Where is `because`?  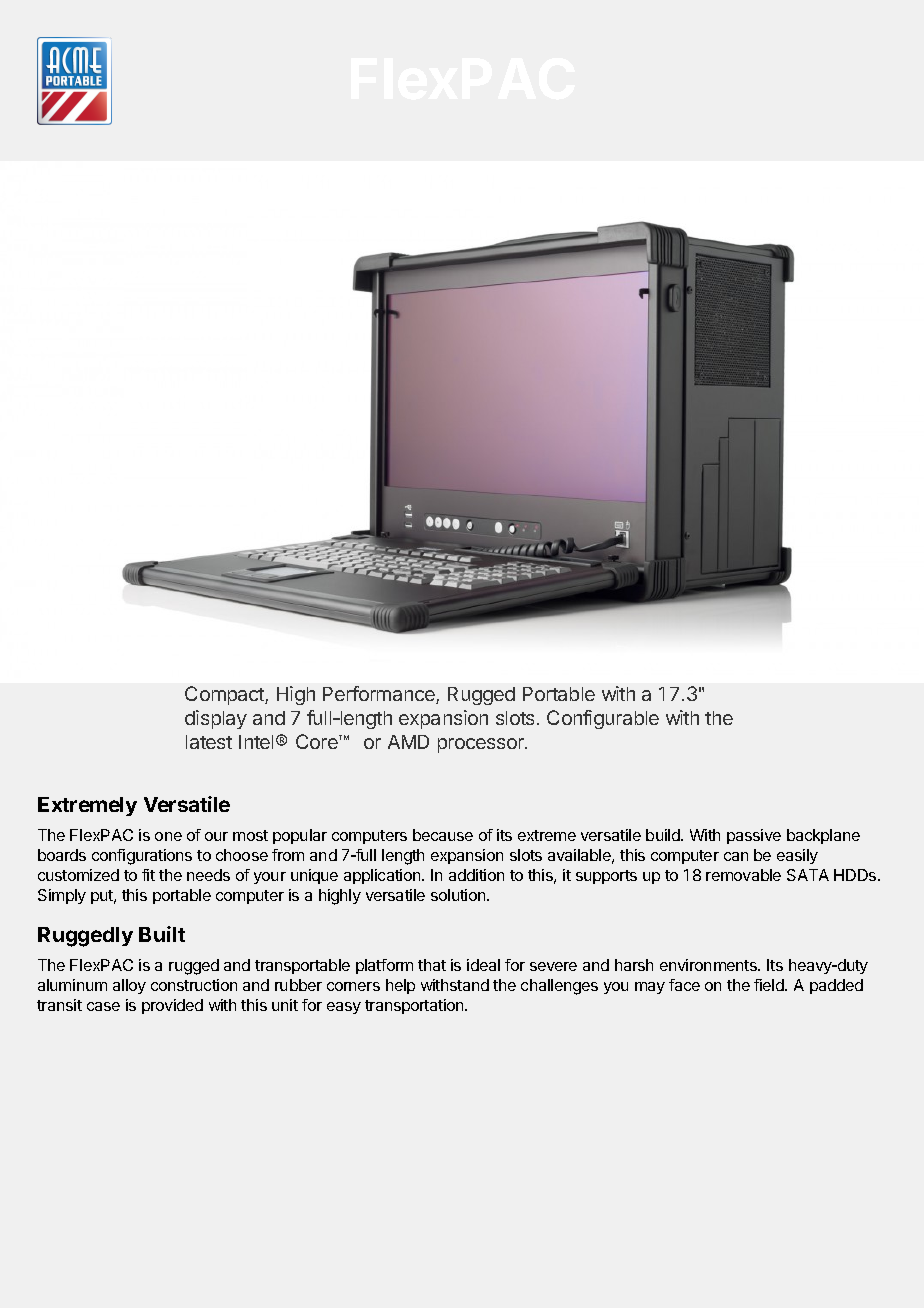 because is located at coordinates (443, 835).
